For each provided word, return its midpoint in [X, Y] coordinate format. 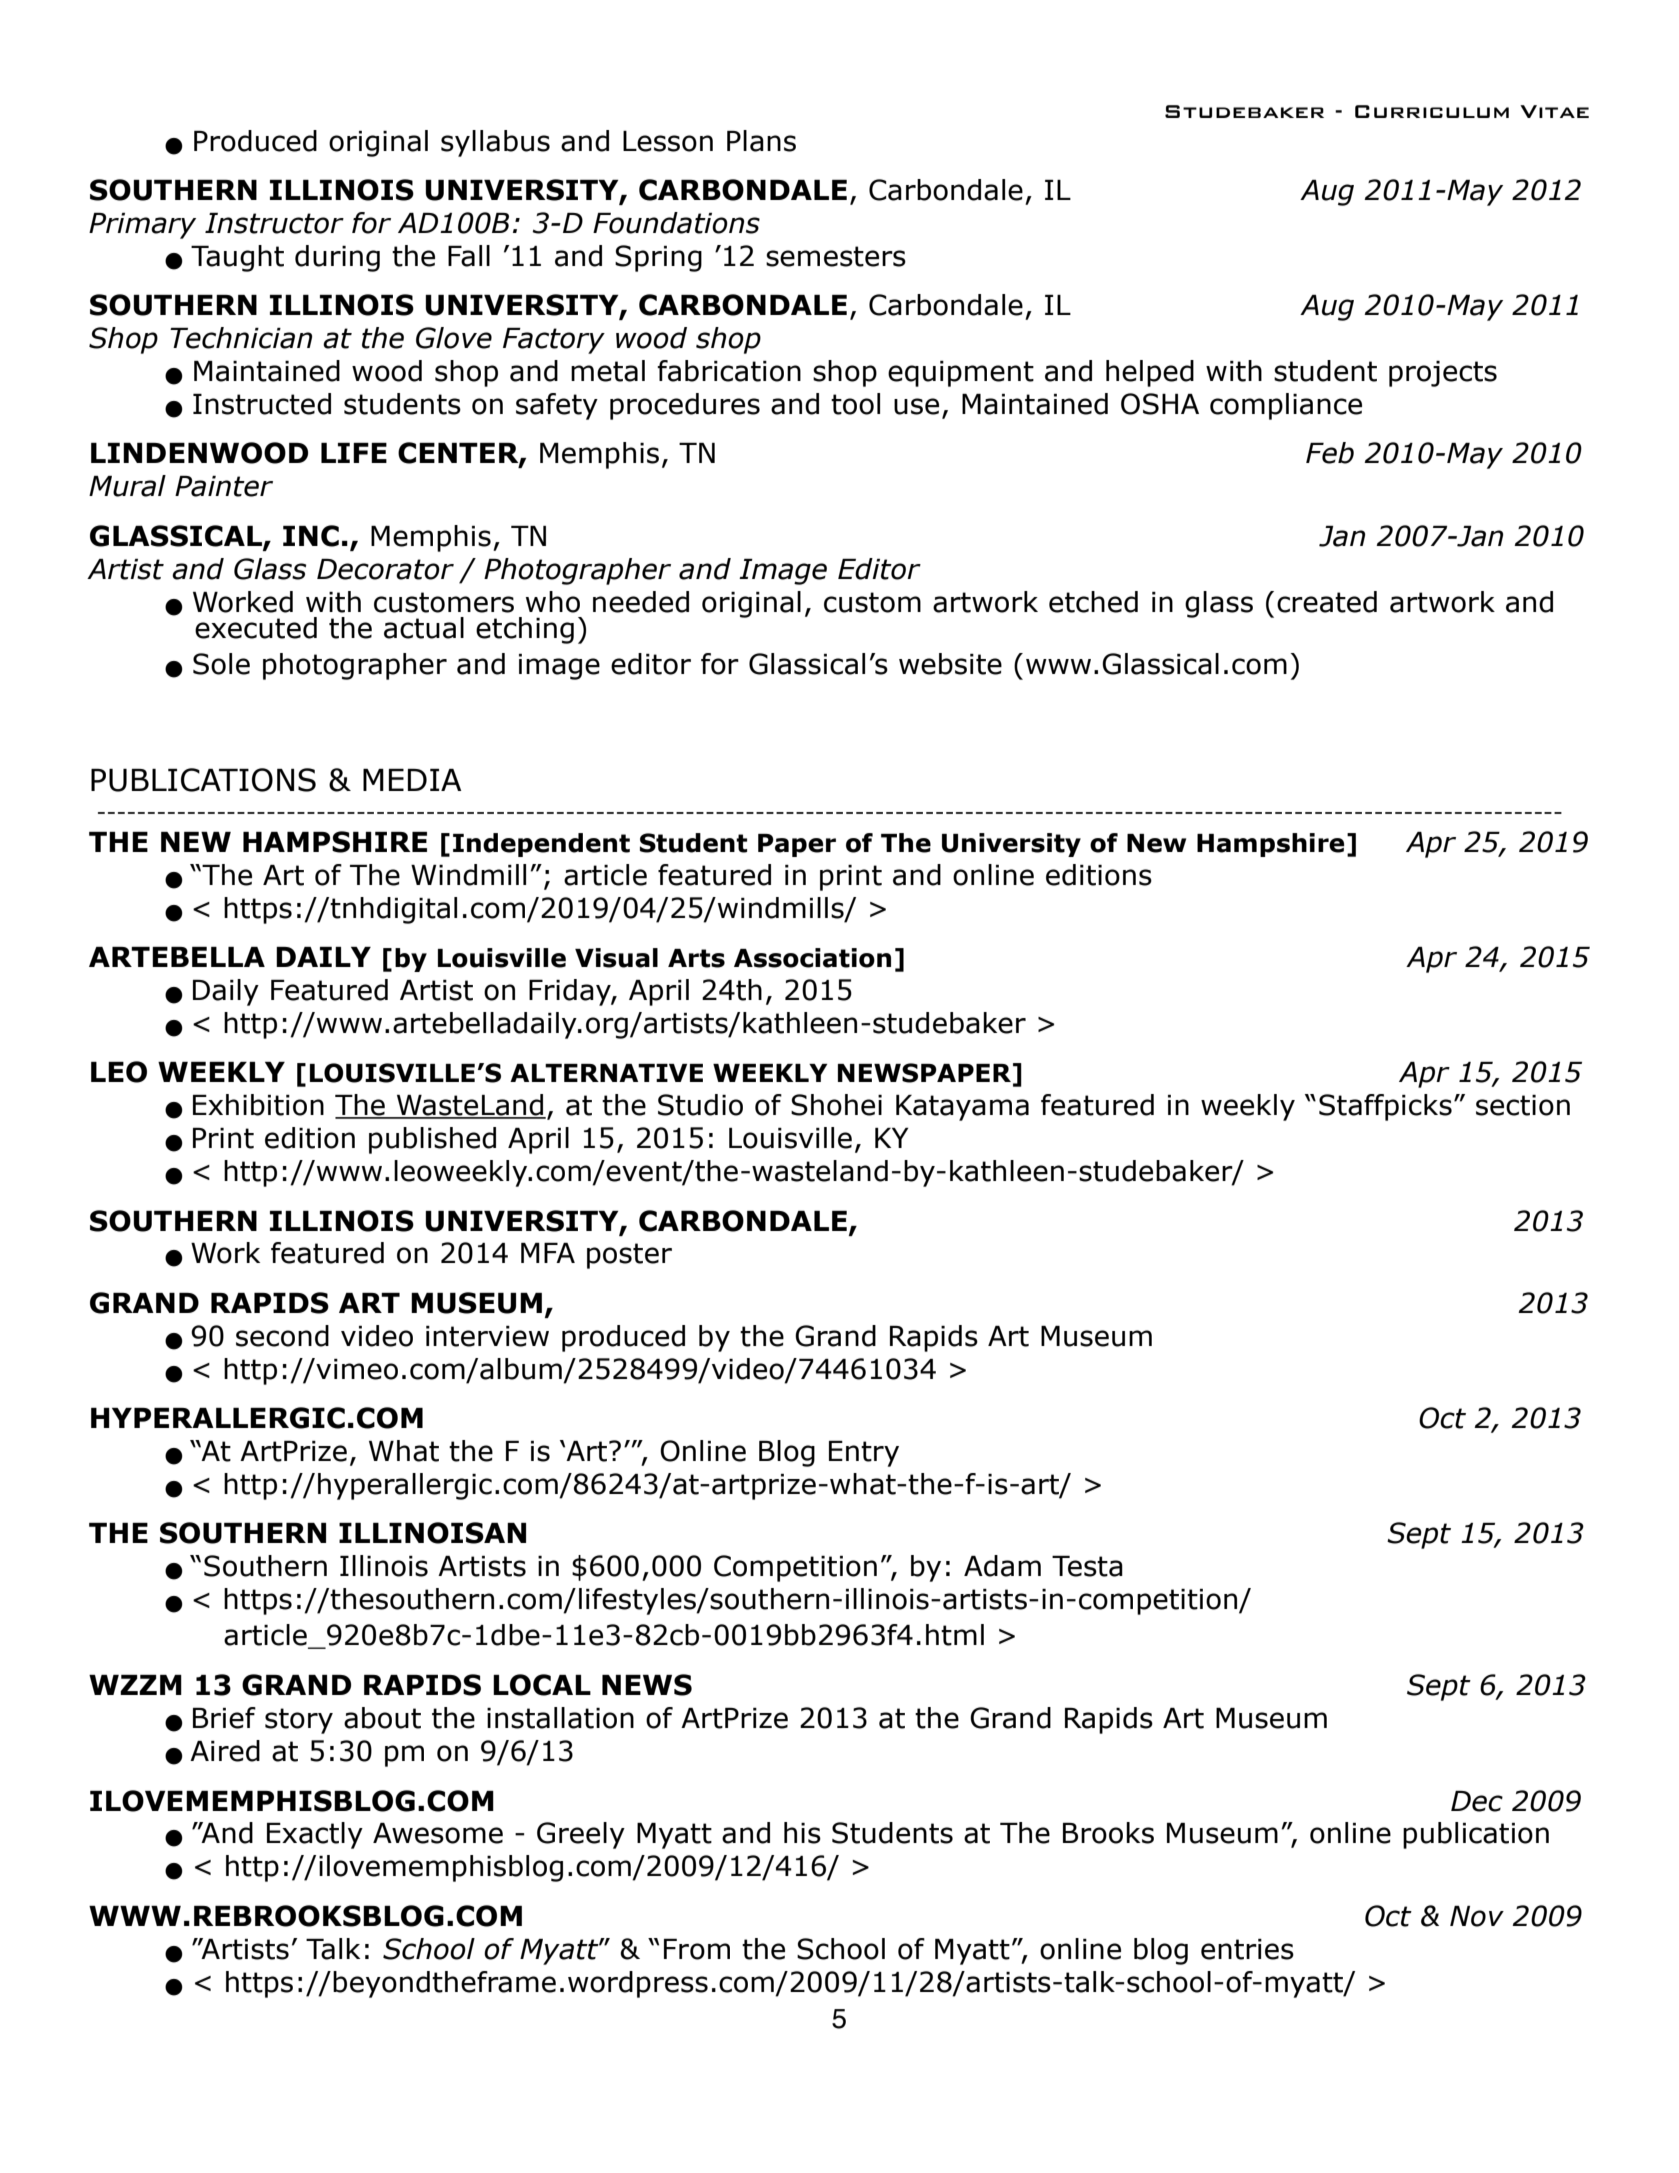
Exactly [315, 1835]
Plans [761, 141]
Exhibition [258, 1105]
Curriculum [1432, 111]
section [1523, 1105]
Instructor [274, 223]
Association [812, 958]
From [697, 1949]
